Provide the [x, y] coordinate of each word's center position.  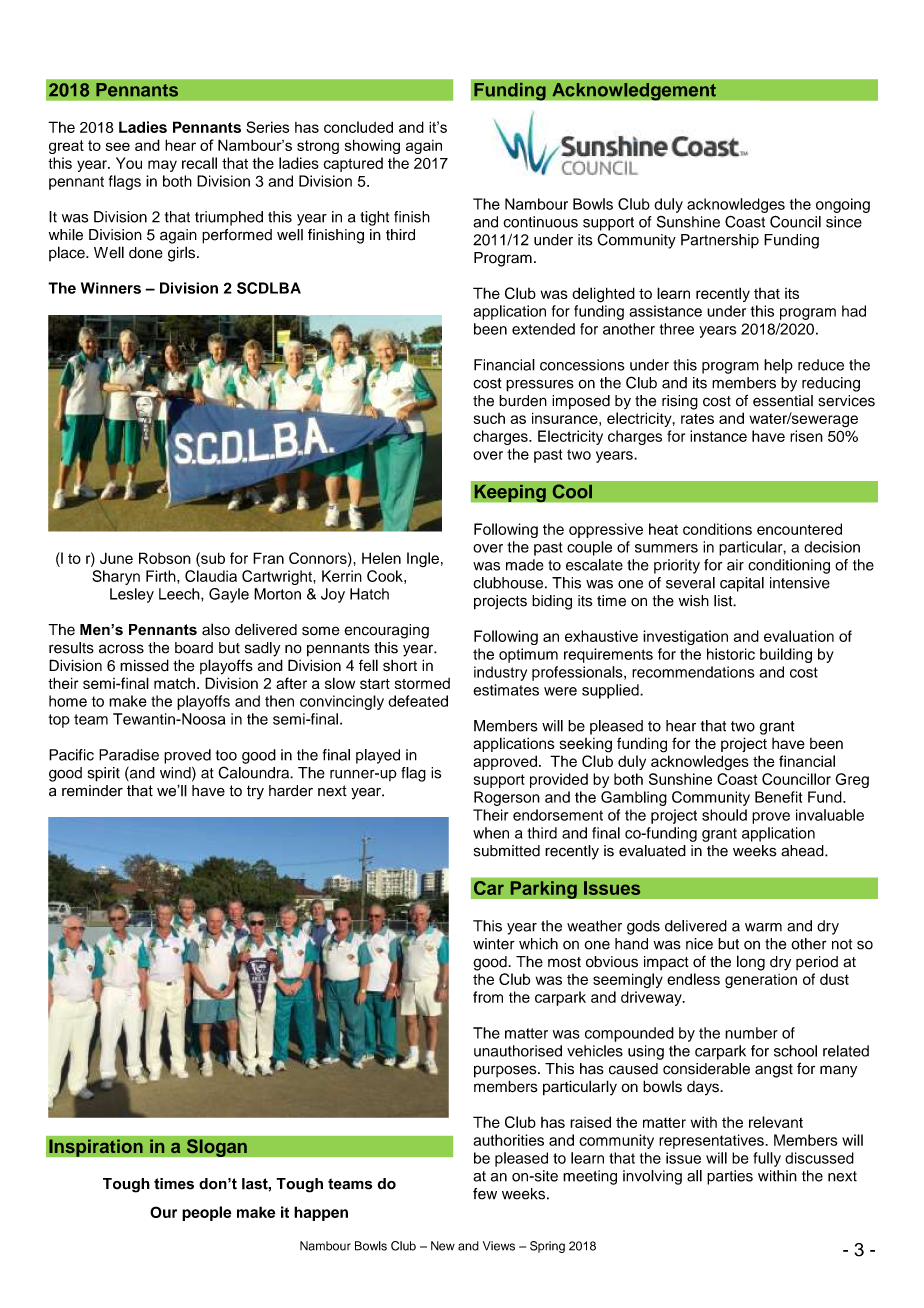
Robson [165, 558]
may [162, 166]
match [174, 683]
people [207, 1213]
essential [783, 401]
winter [494, 944]
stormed [422, 683]
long [751, 963]
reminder [92, 791]
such [489, 418]
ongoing [843, 205]
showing [372, 146]
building [786, 655]
